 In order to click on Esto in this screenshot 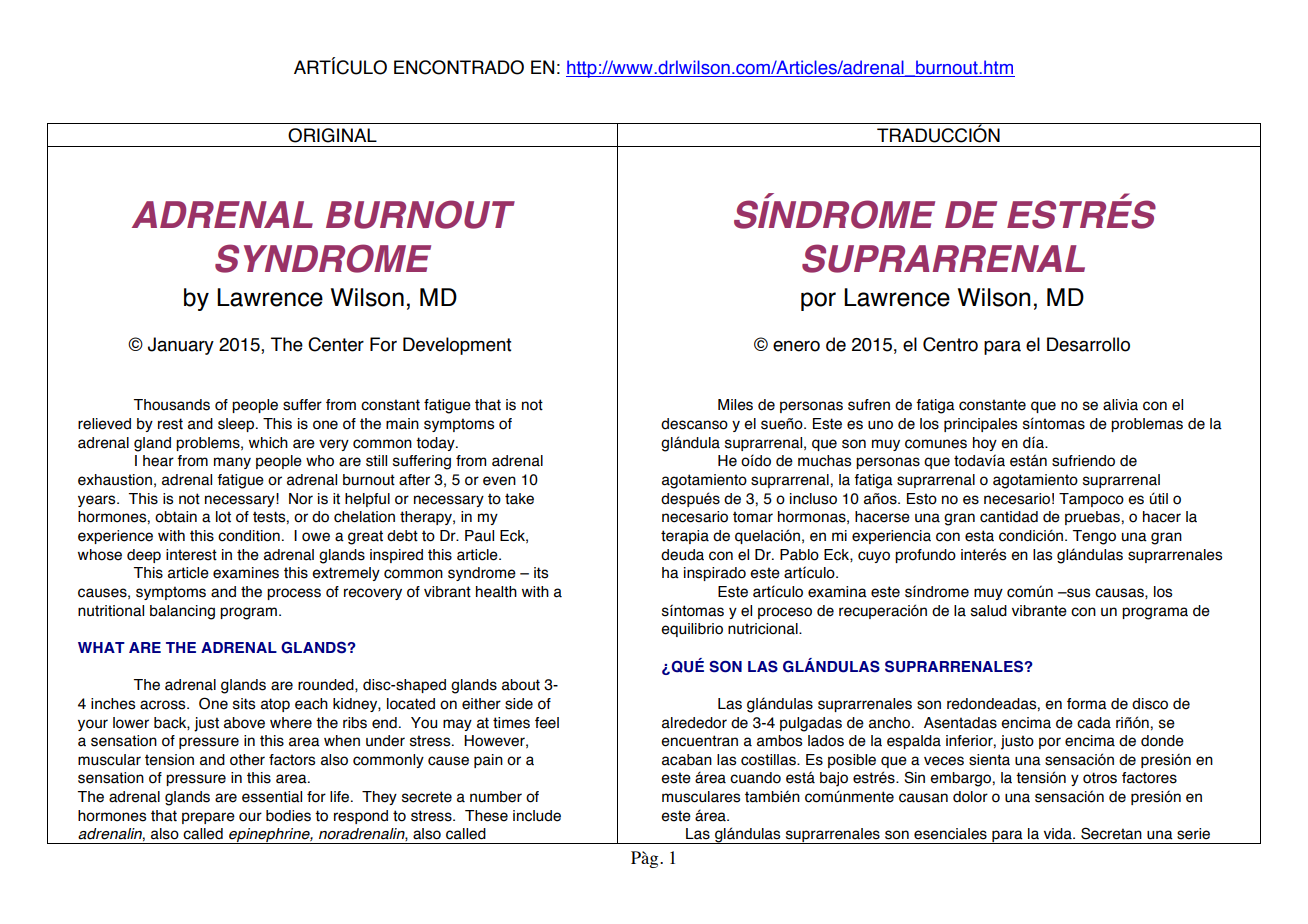, I will do `click(922, 499)`.
